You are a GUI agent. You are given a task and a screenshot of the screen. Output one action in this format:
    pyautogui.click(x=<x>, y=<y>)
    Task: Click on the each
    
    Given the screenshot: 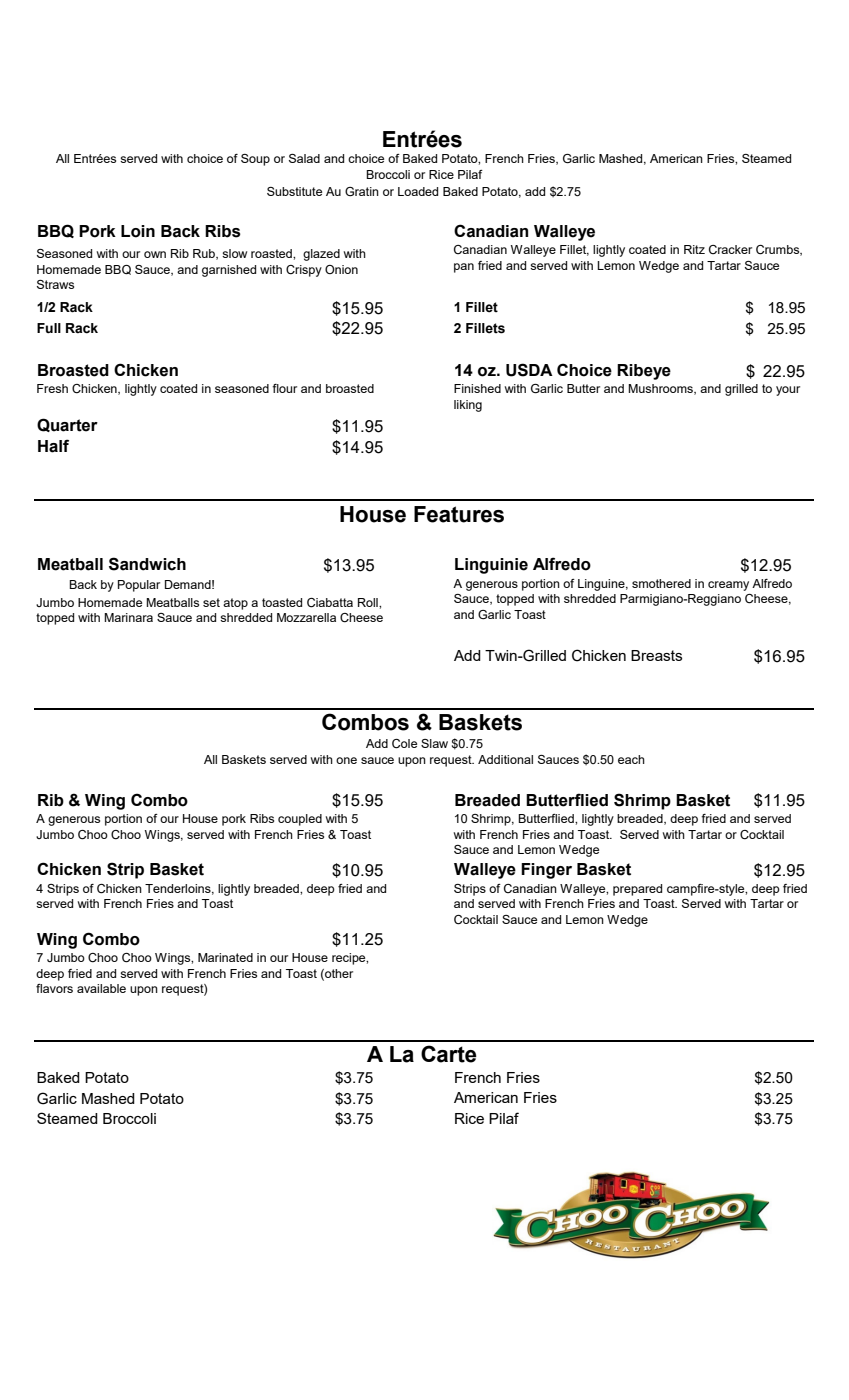 What is the action you would take?
    pyautogui.click(x=631, y=759)
